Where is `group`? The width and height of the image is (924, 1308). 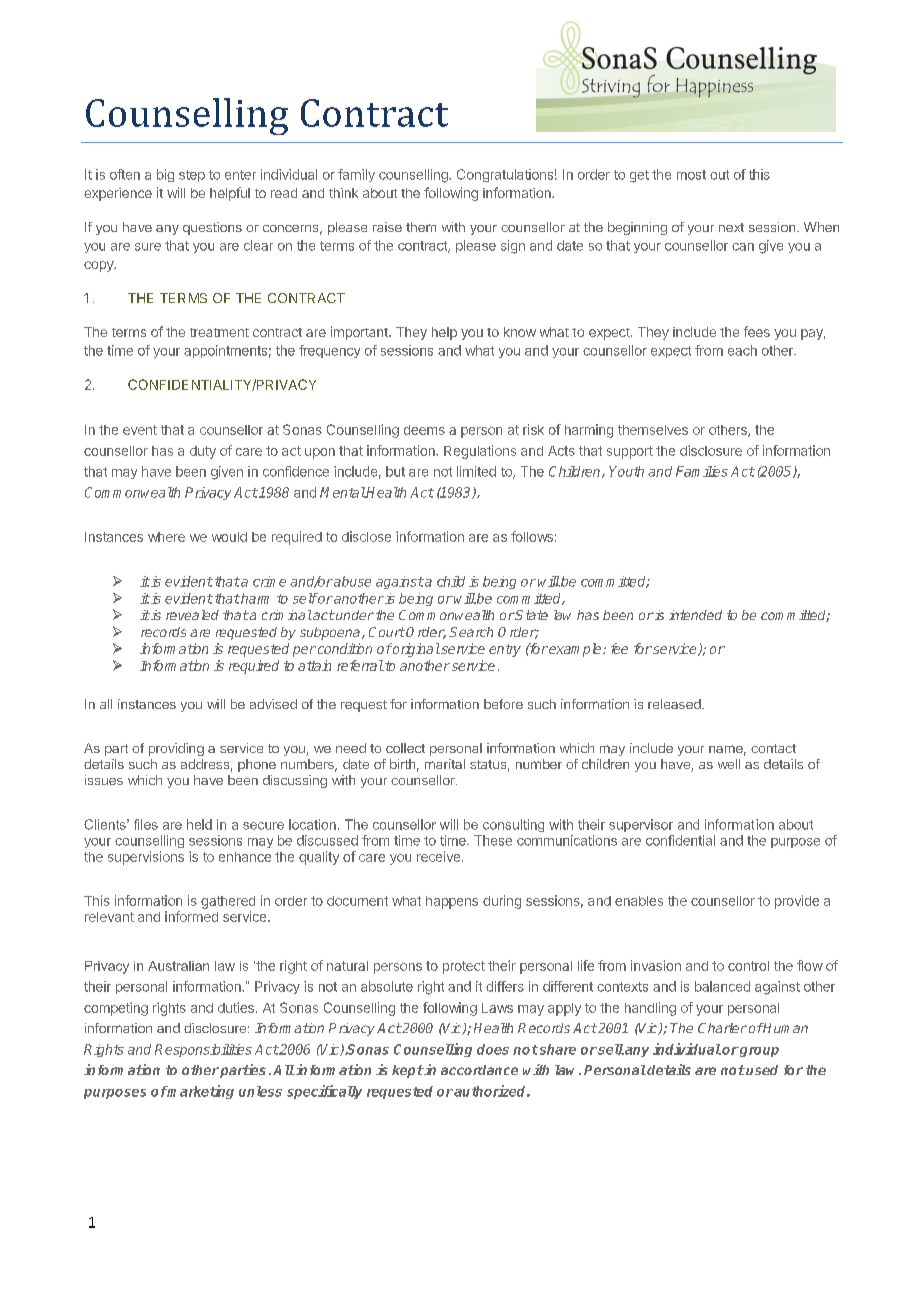
group is located at coordinates (758, 1052).
